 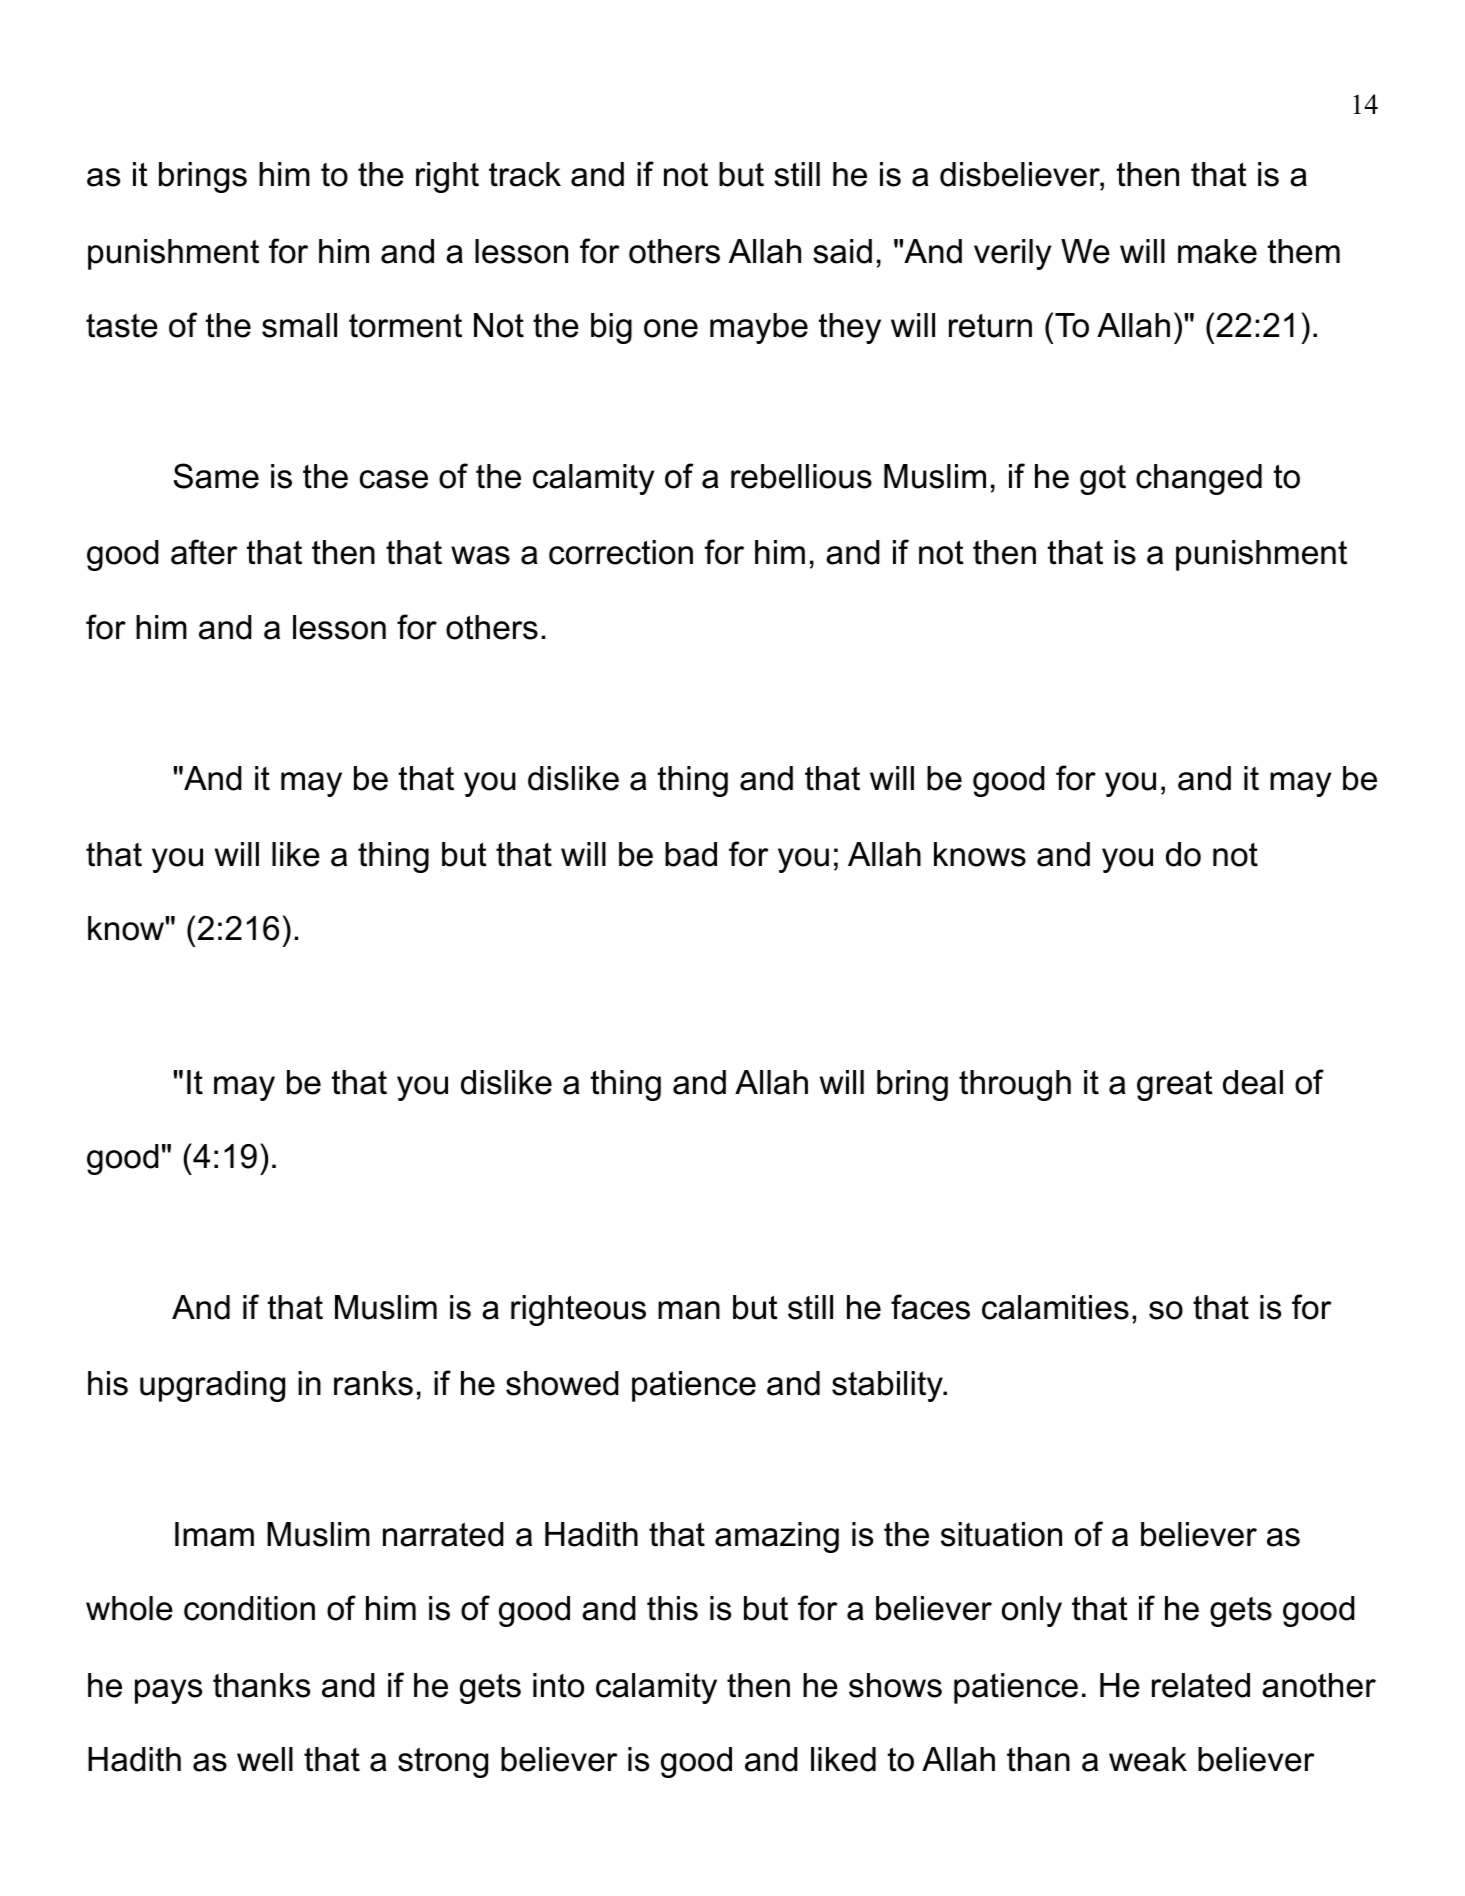 I want to click on small, so click(x=299, y=325).
